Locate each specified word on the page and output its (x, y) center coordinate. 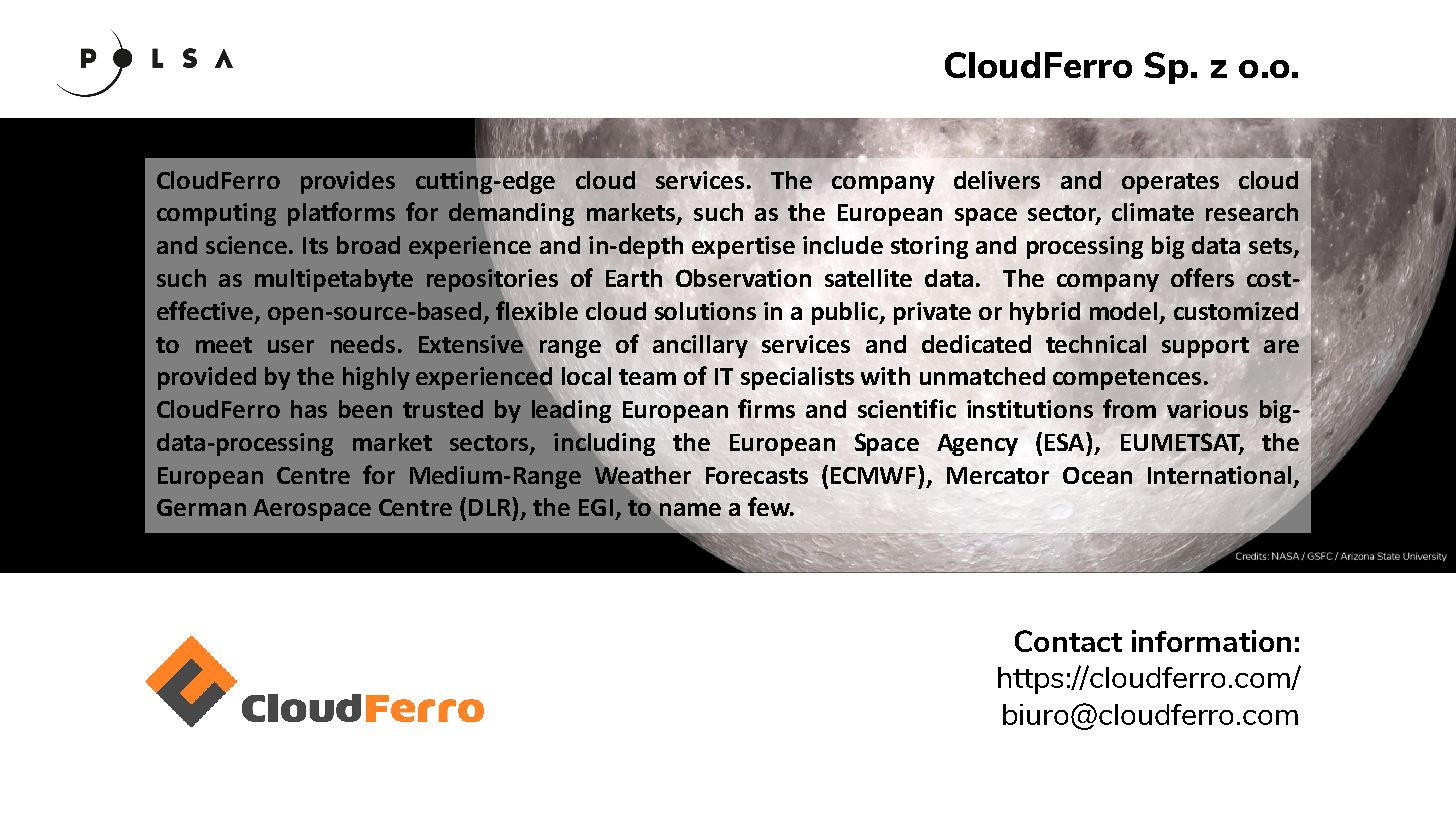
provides (348, 182)
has (309, 409)
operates (1170, 183)
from (1129, 408)
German (201, 507)
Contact (1068, 641)
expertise (743, 247)
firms (766, 408)
